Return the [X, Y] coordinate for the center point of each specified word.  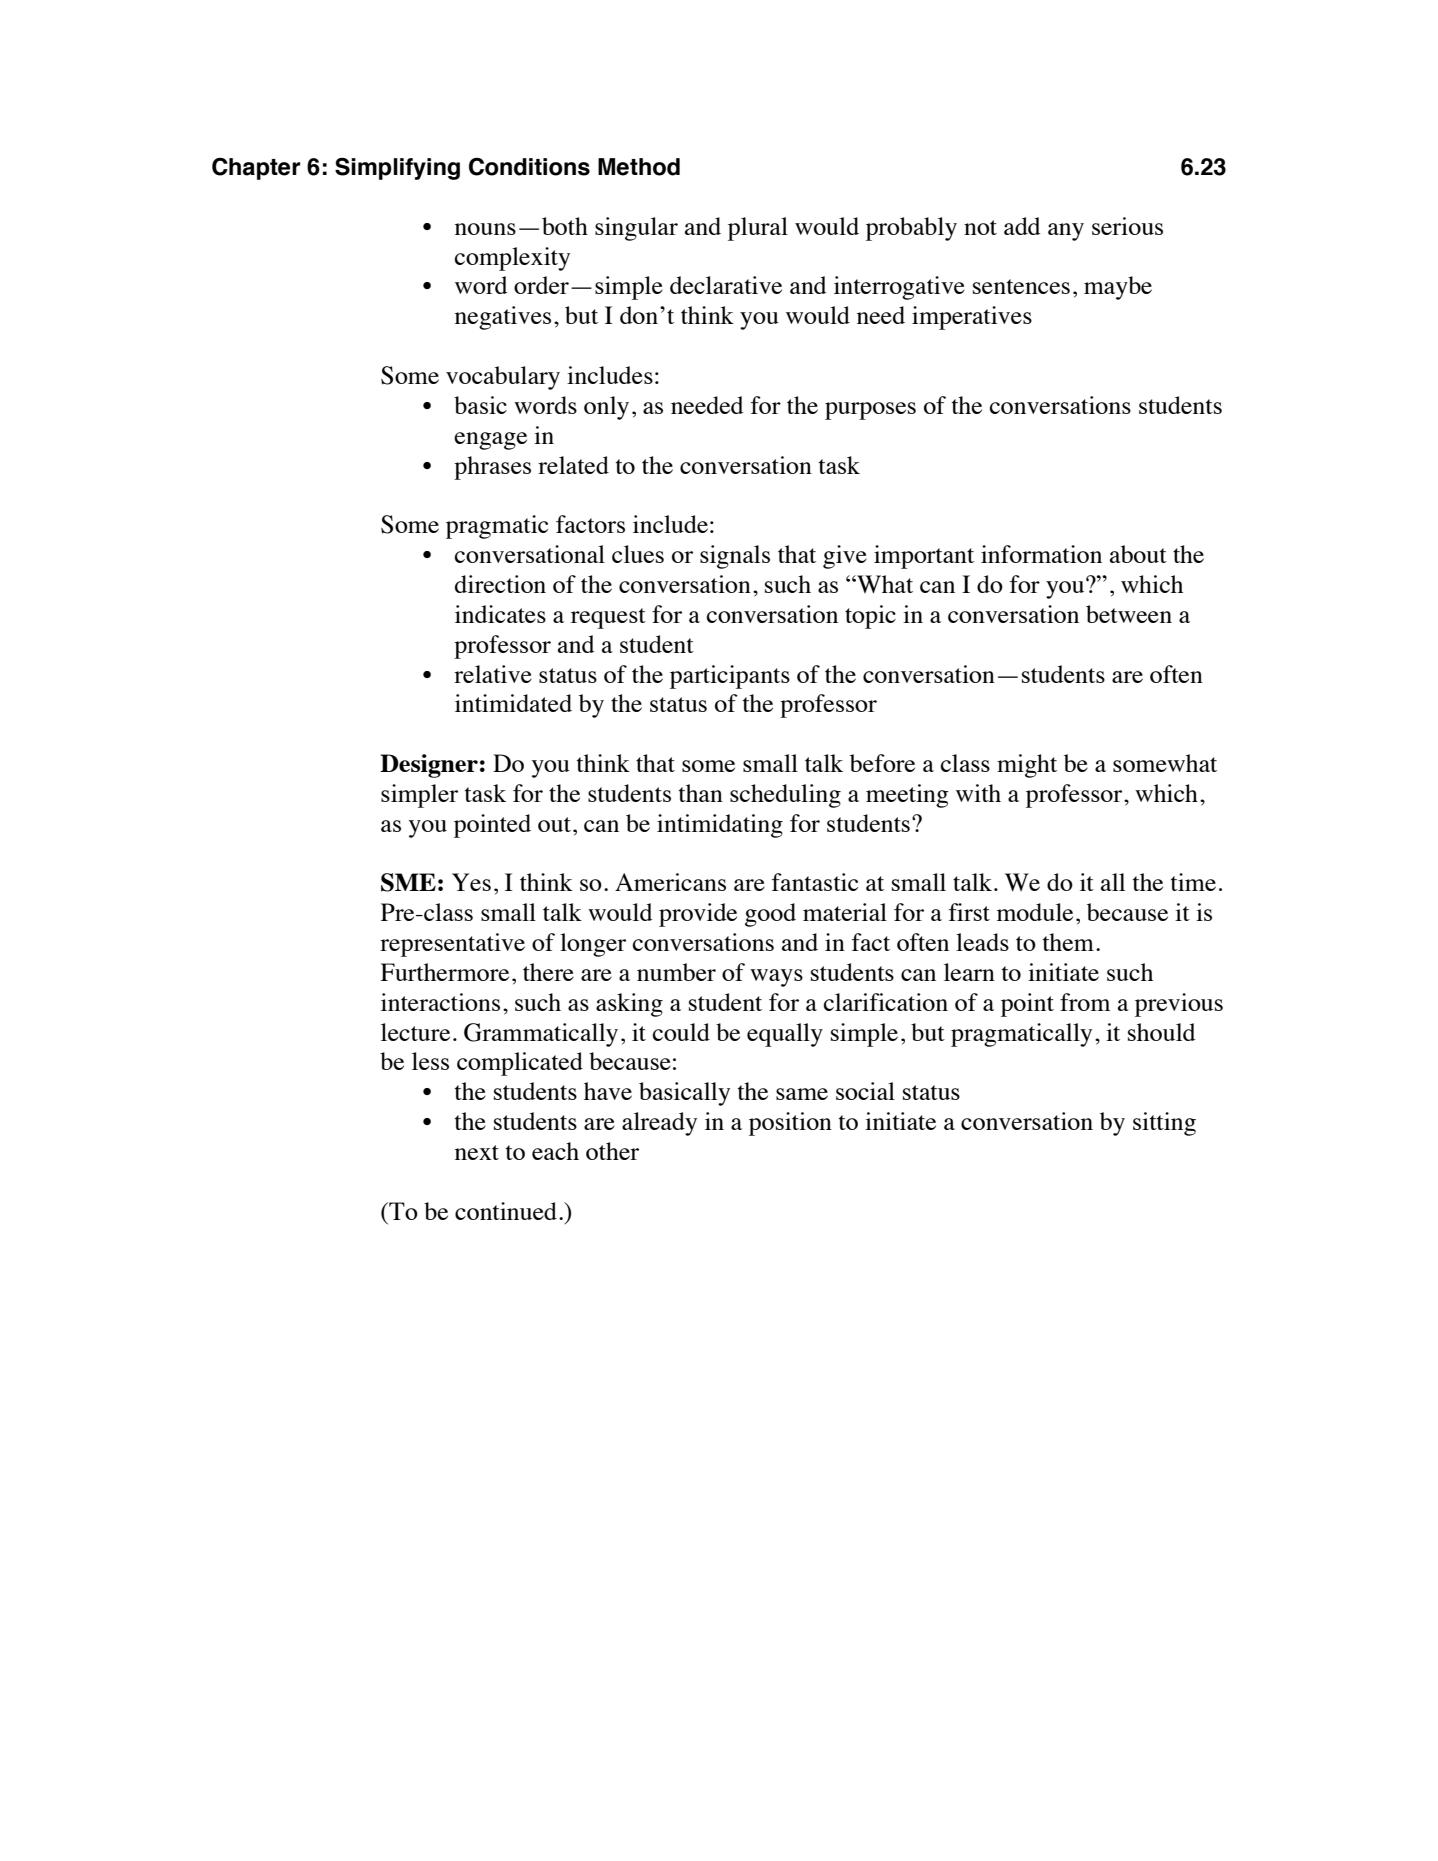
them [1068, 942]
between [1129, 614]
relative [493, 674]
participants [730, 677]
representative [452, 945]
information [1041, 554]
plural [758, 229]
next [477, 1152]
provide [698, 915]
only [606, 408]
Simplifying [397, 168]
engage [490, 441]
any [1066, 232]
